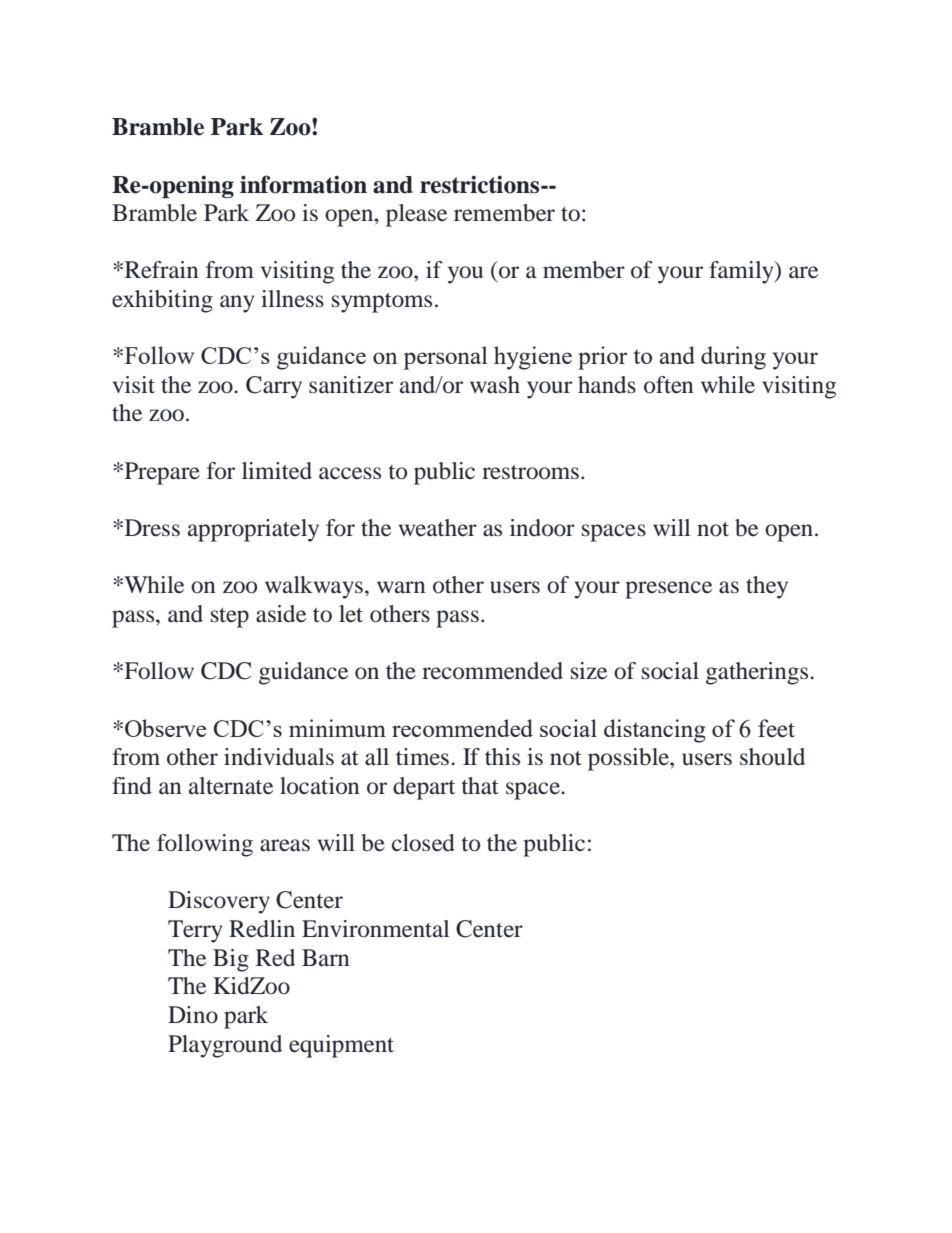 Image resolution: width=952 pixels, height=1233 pixels. Describe the element at coordinates (669, 385) in the screenshot. I see `often` at that location.
